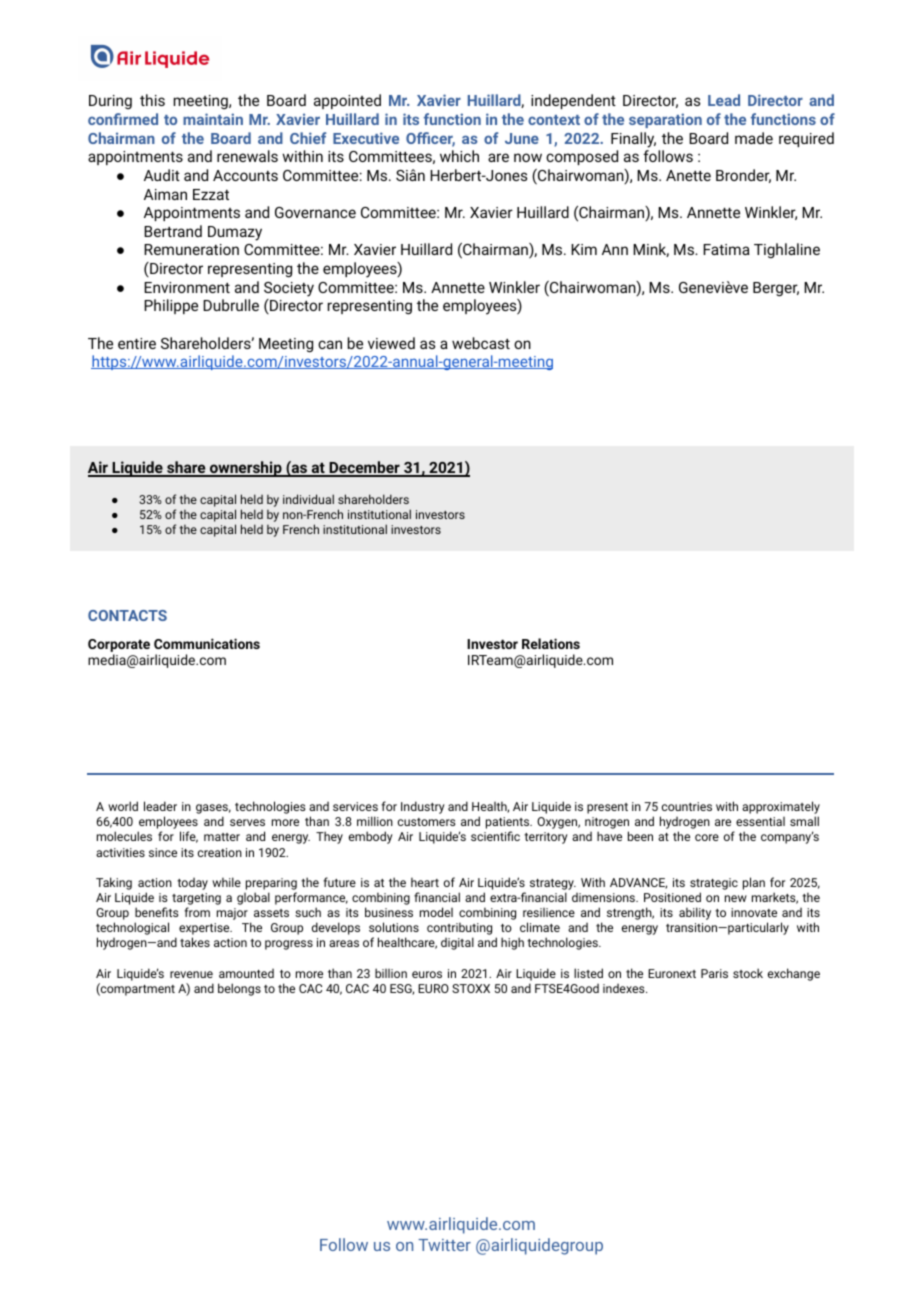  I want to click on Twitter, so click(444, 1245).
